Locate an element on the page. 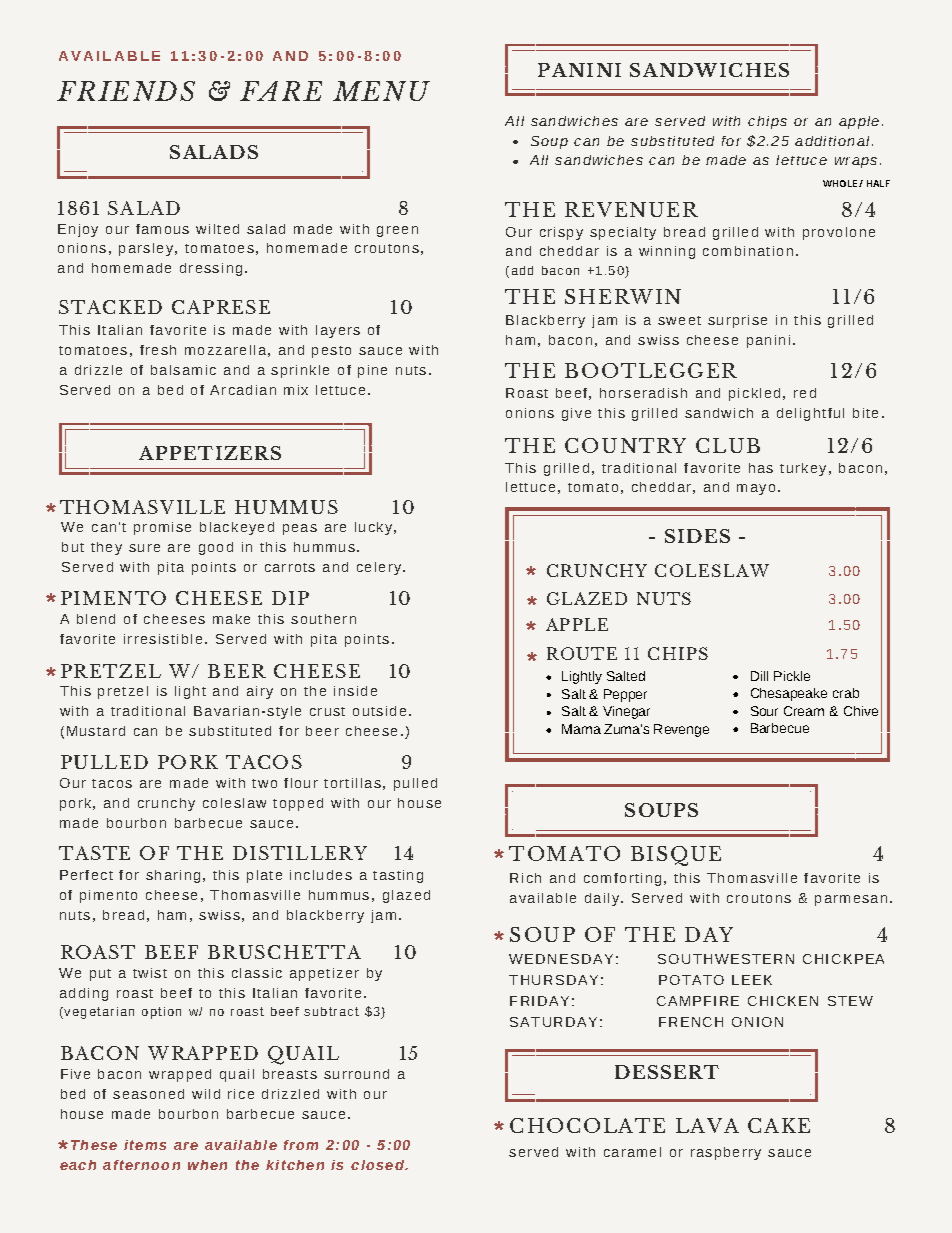  promise is located at coordinates (162, 528).
